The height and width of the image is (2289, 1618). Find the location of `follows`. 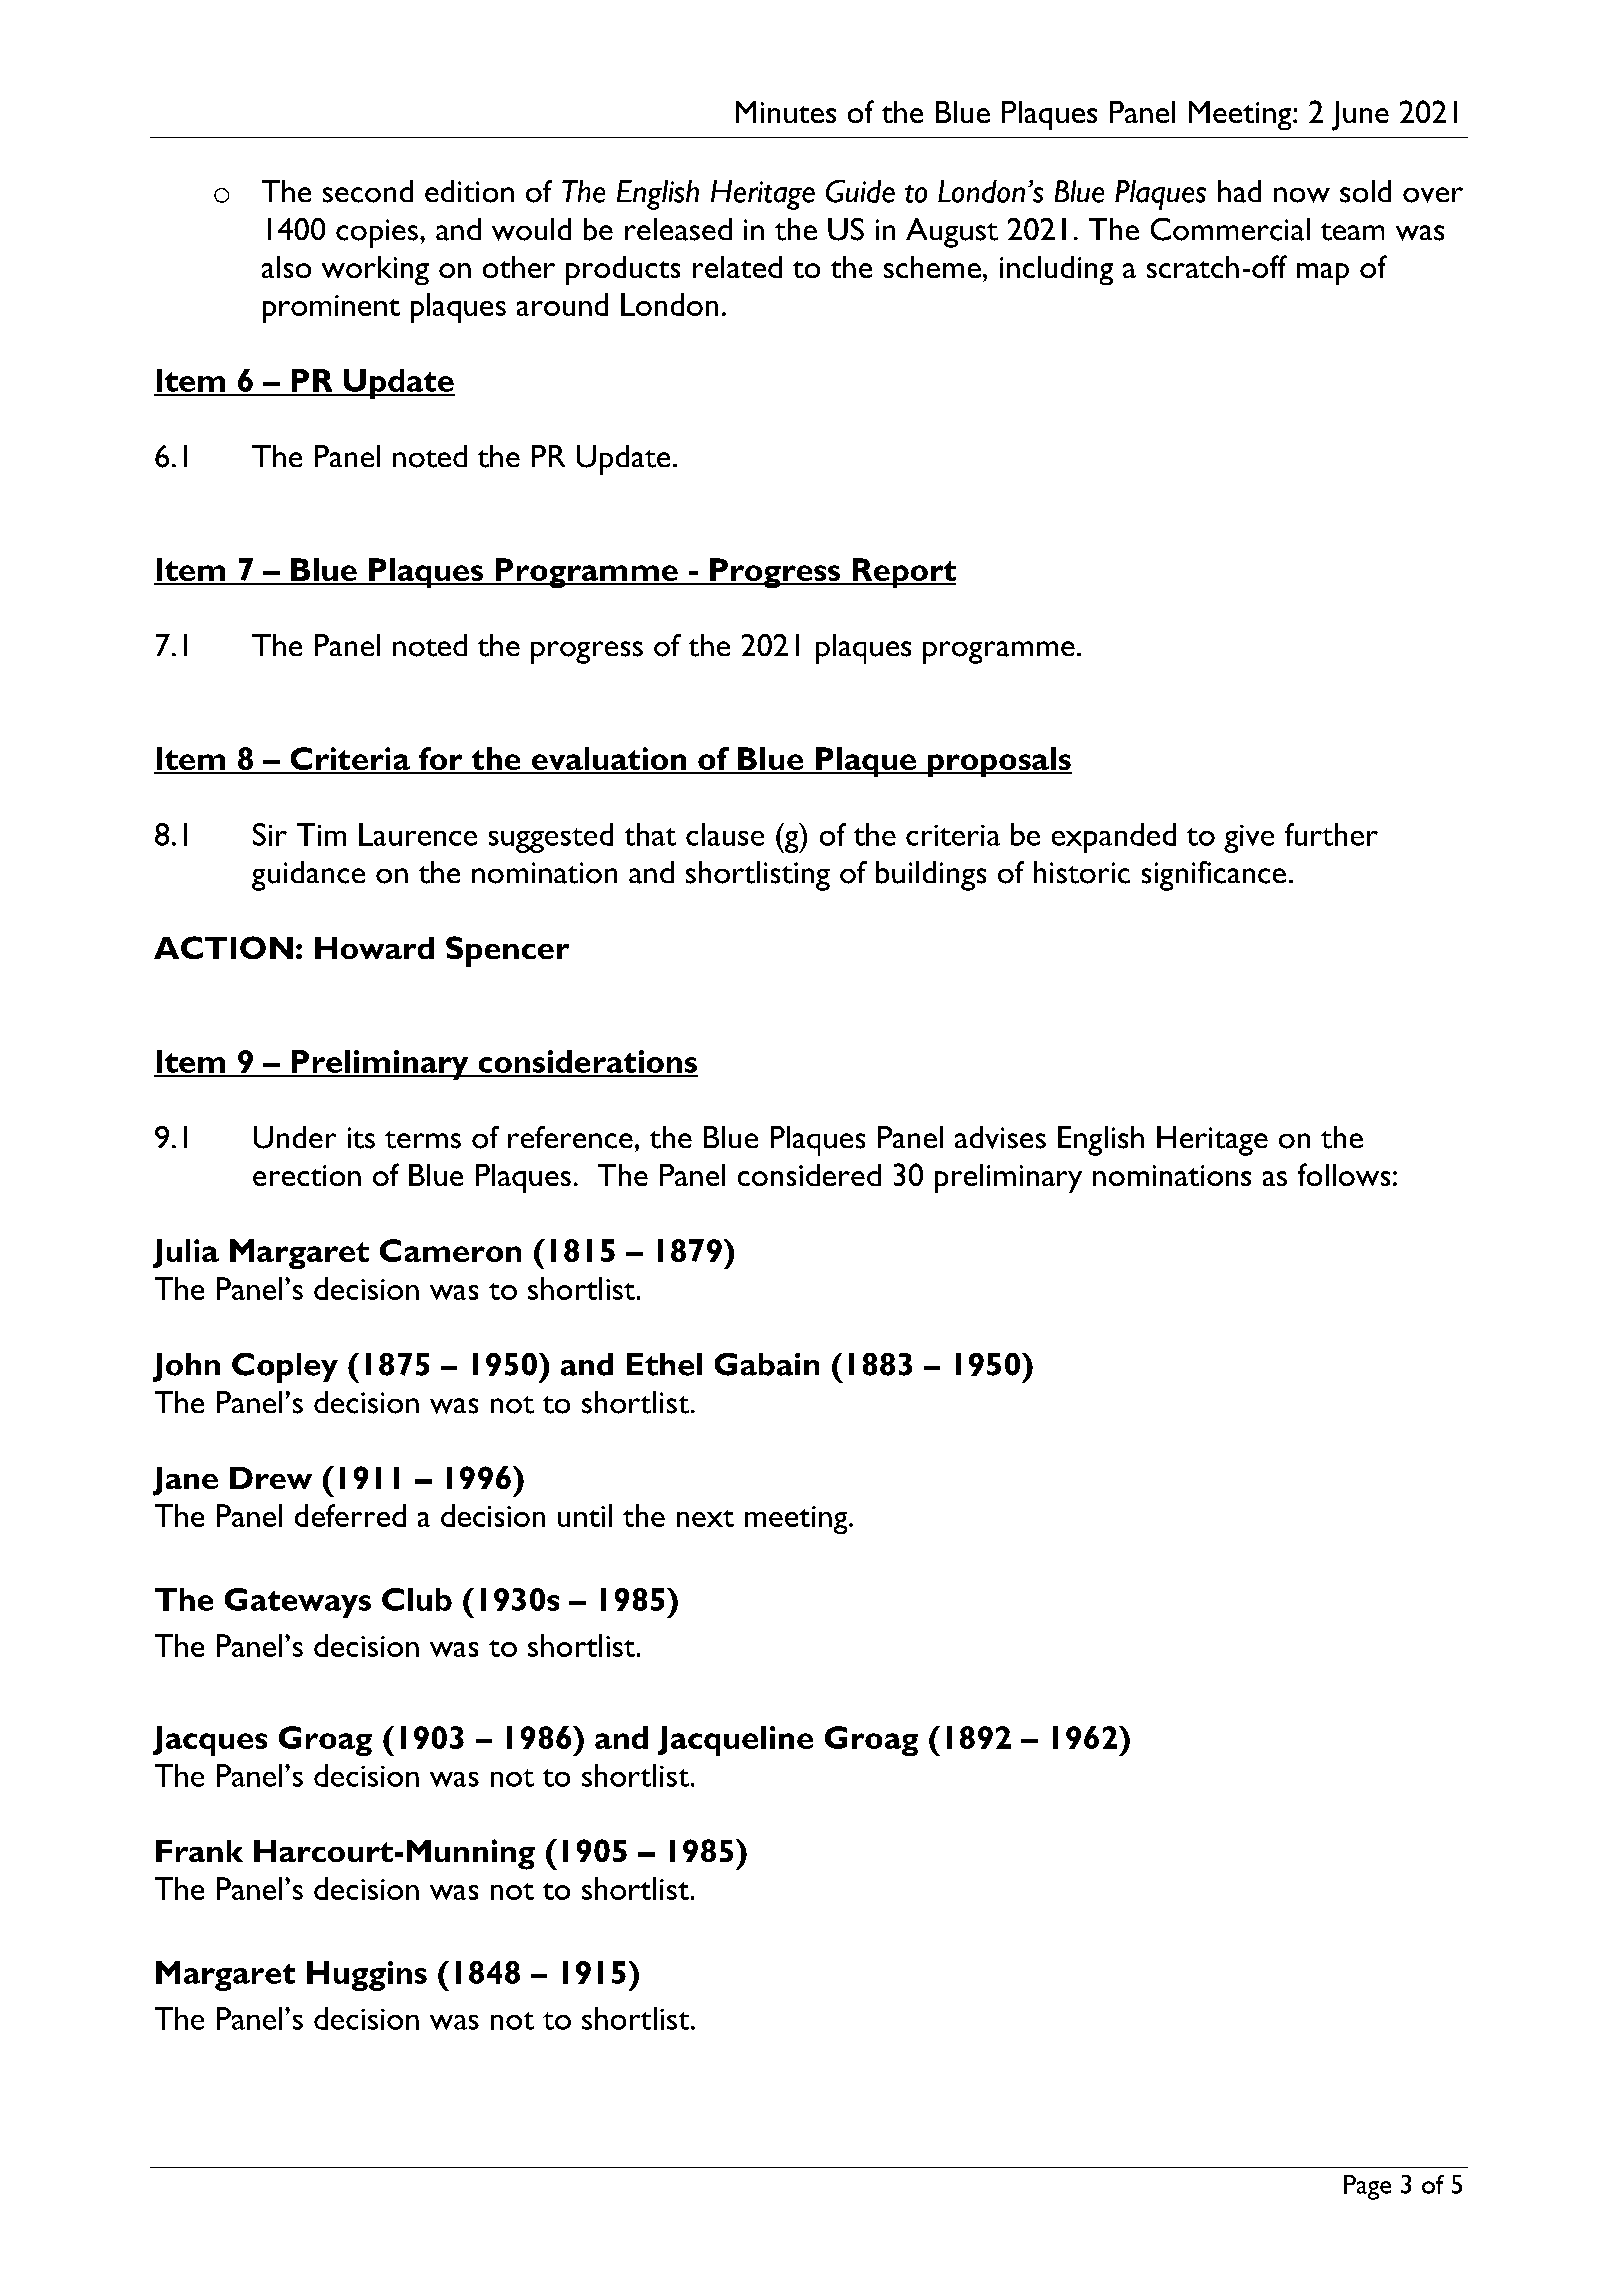

follows is located at coordinates (1344, 1174).
